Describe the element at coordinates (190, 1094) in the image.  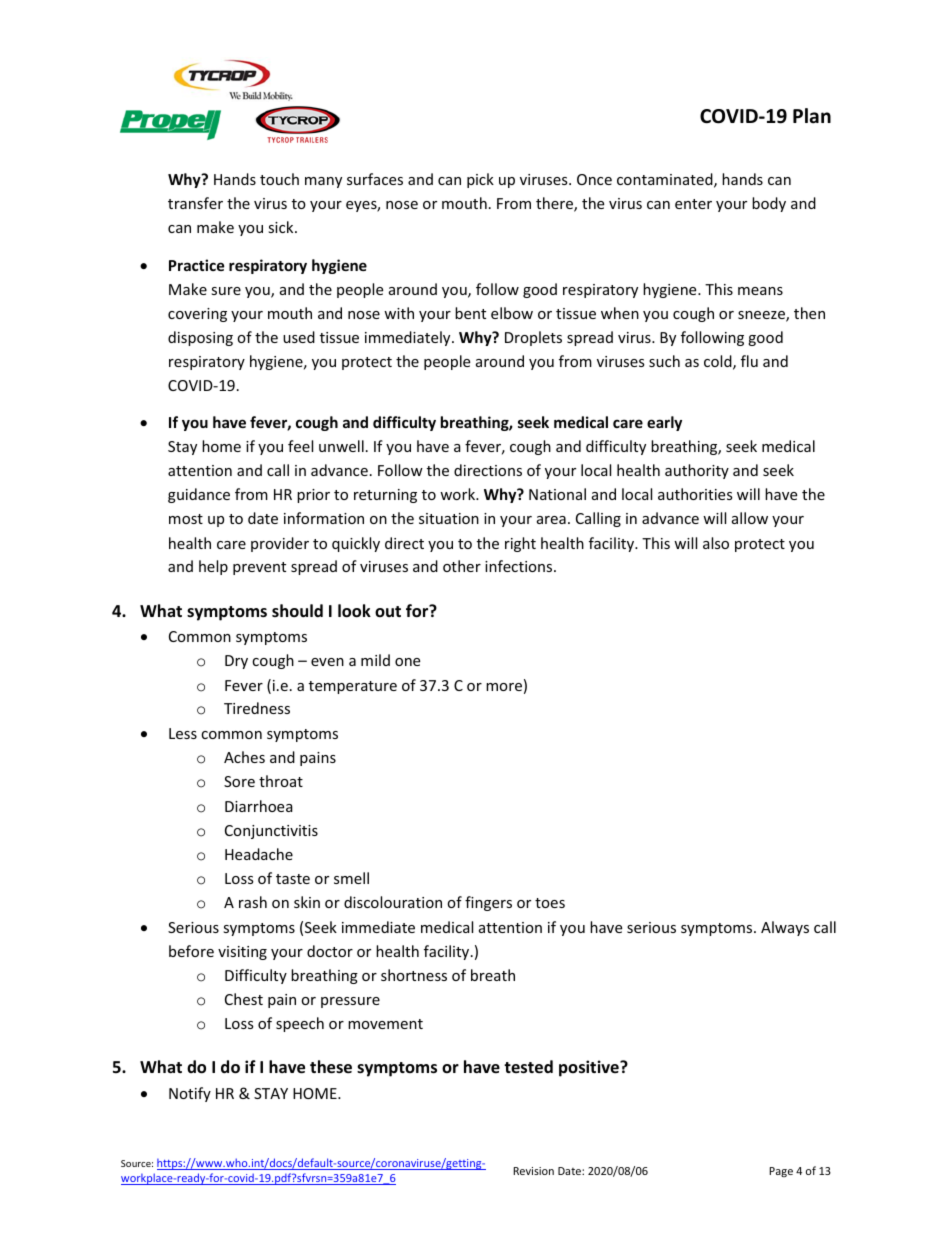
I see `Notify` at that location.
